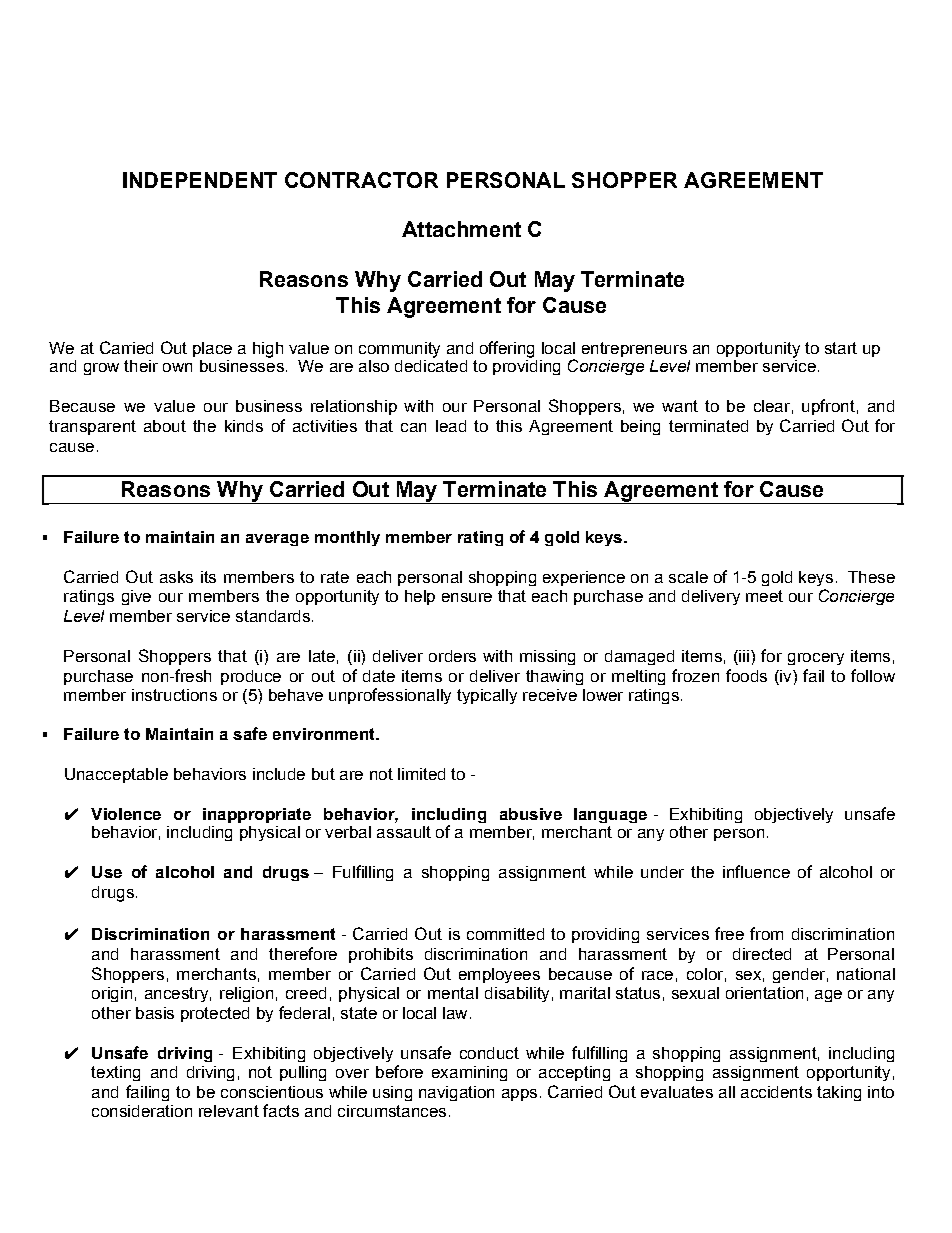  Describe the element at coordinates (841, 348) in the document. I see `start` at that location.
